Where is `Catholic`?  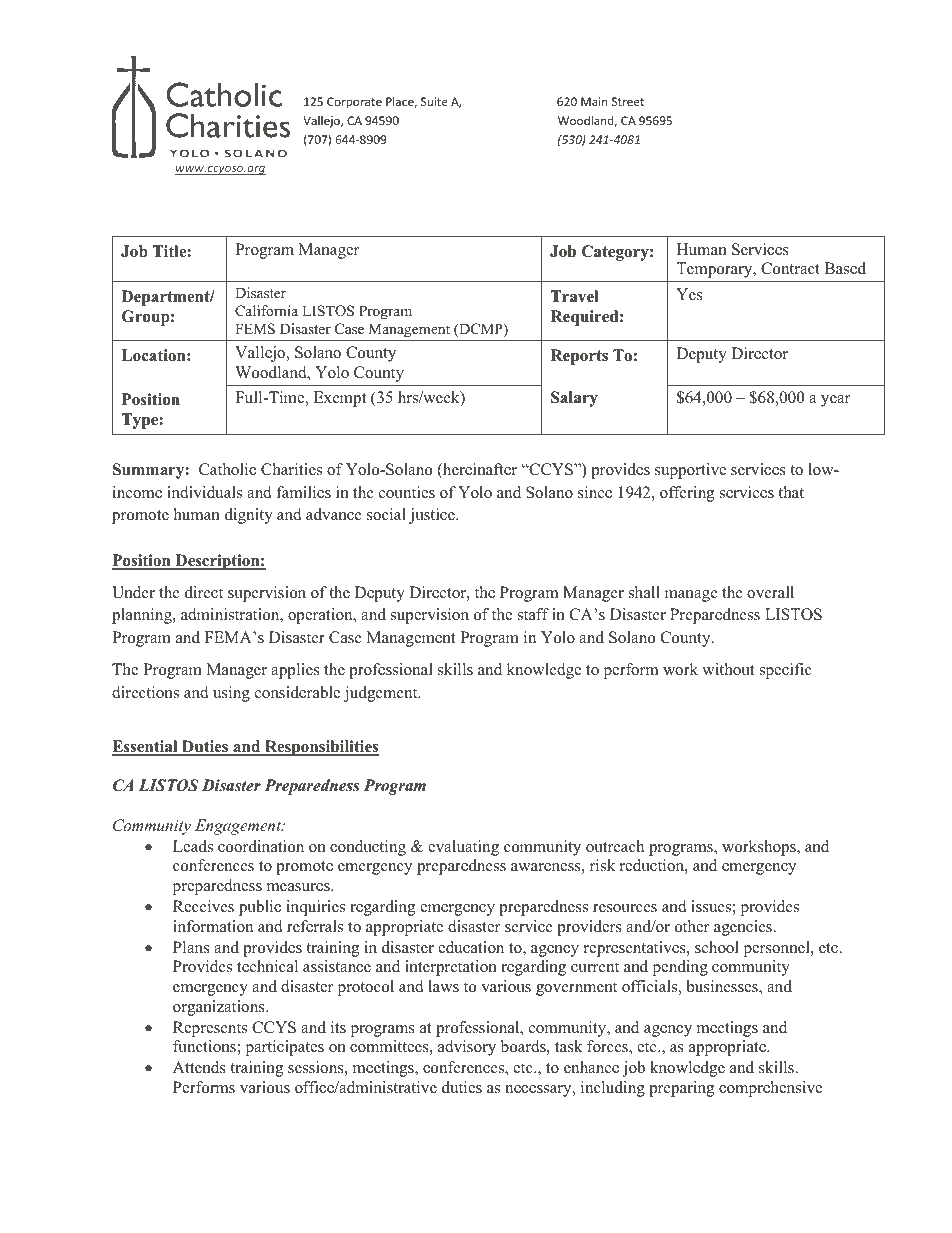
Catholic is located at coordinates (227, 469).
